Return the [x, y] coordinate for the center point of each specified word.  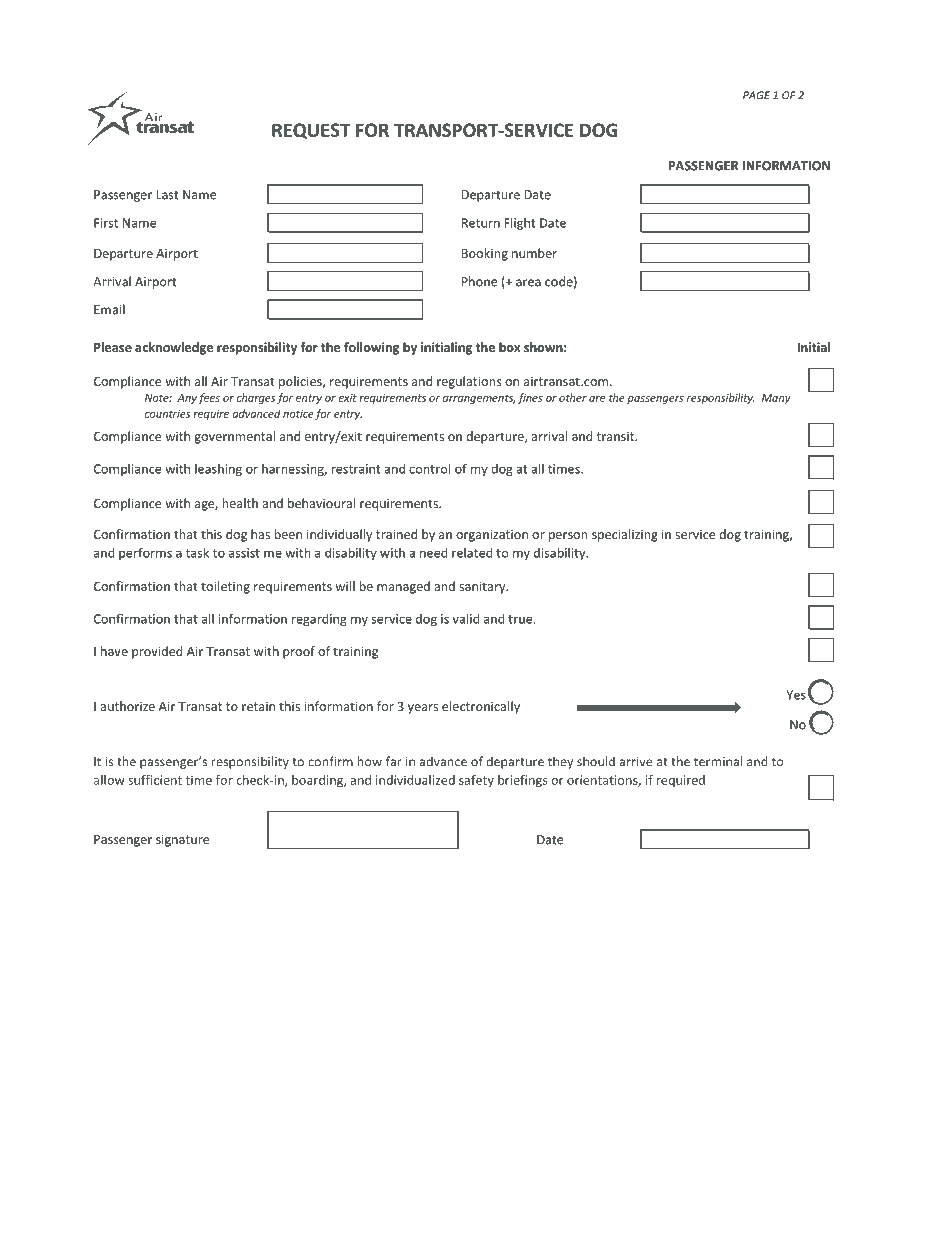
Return [481, 223]
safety [476, 781]
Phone [479, 281]
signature [182, 841]
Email [109, 309]
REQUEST [311, 131]
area [528, 283]
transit [616, 436]
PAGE [756, 95]
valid [466, 618]
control [430, 468]
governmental [234, 437]
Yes [796, 695]
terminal [718, 761]
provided [157, 652]
